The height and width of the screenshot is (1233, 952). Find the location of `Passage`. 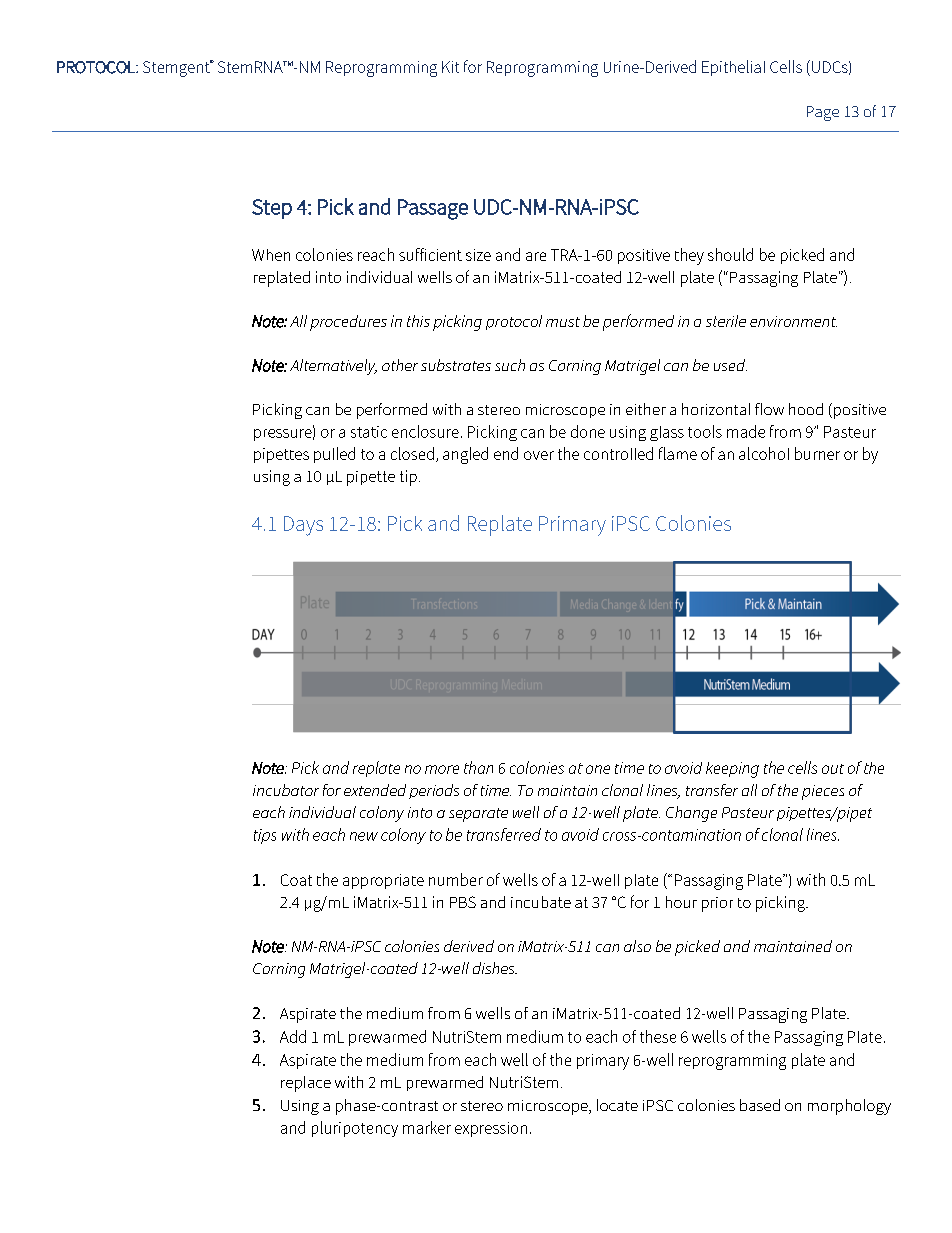

Passage is located at coordinates (433, 209).
